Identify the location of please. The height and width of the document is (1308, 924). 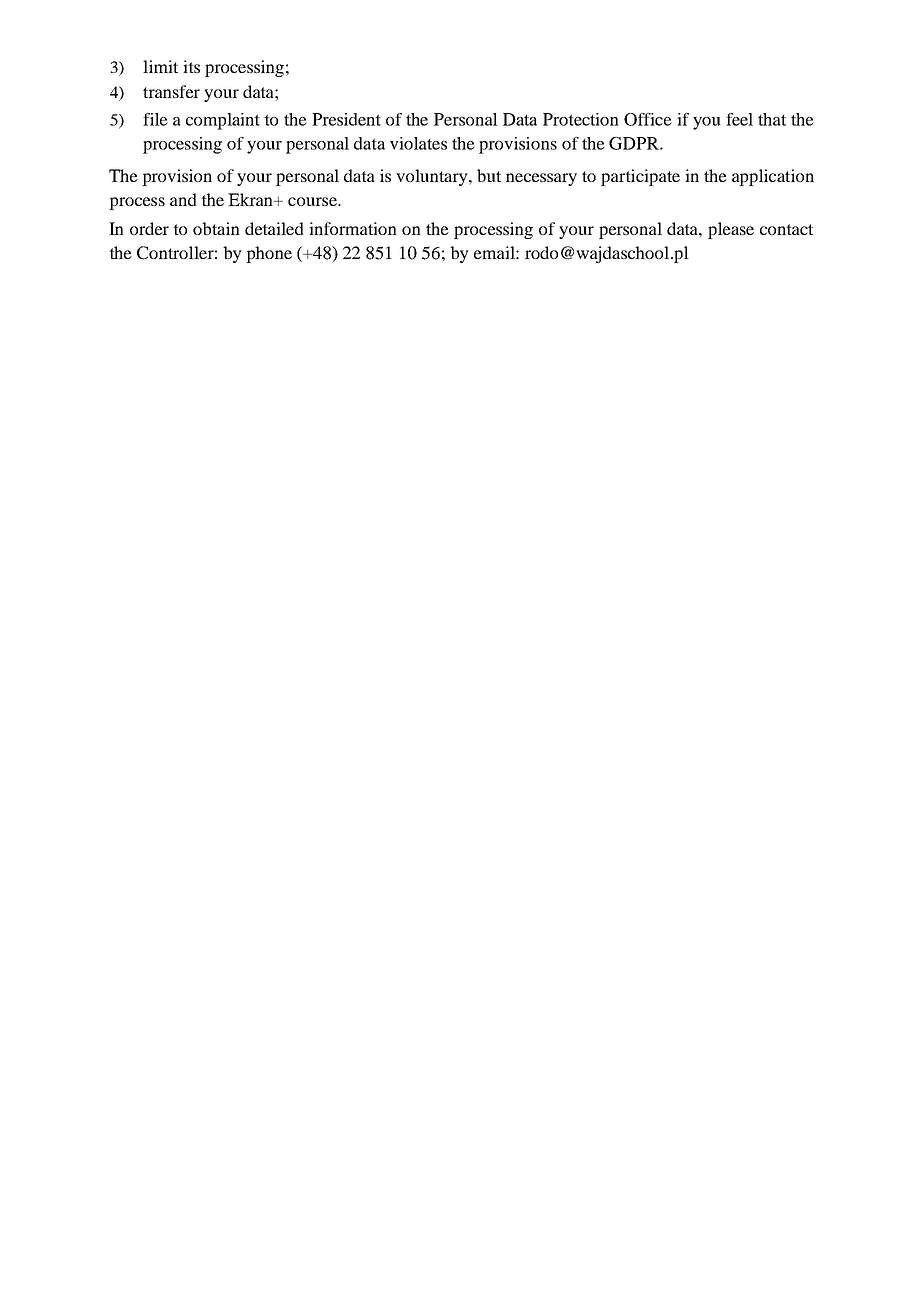
(731, 230).
